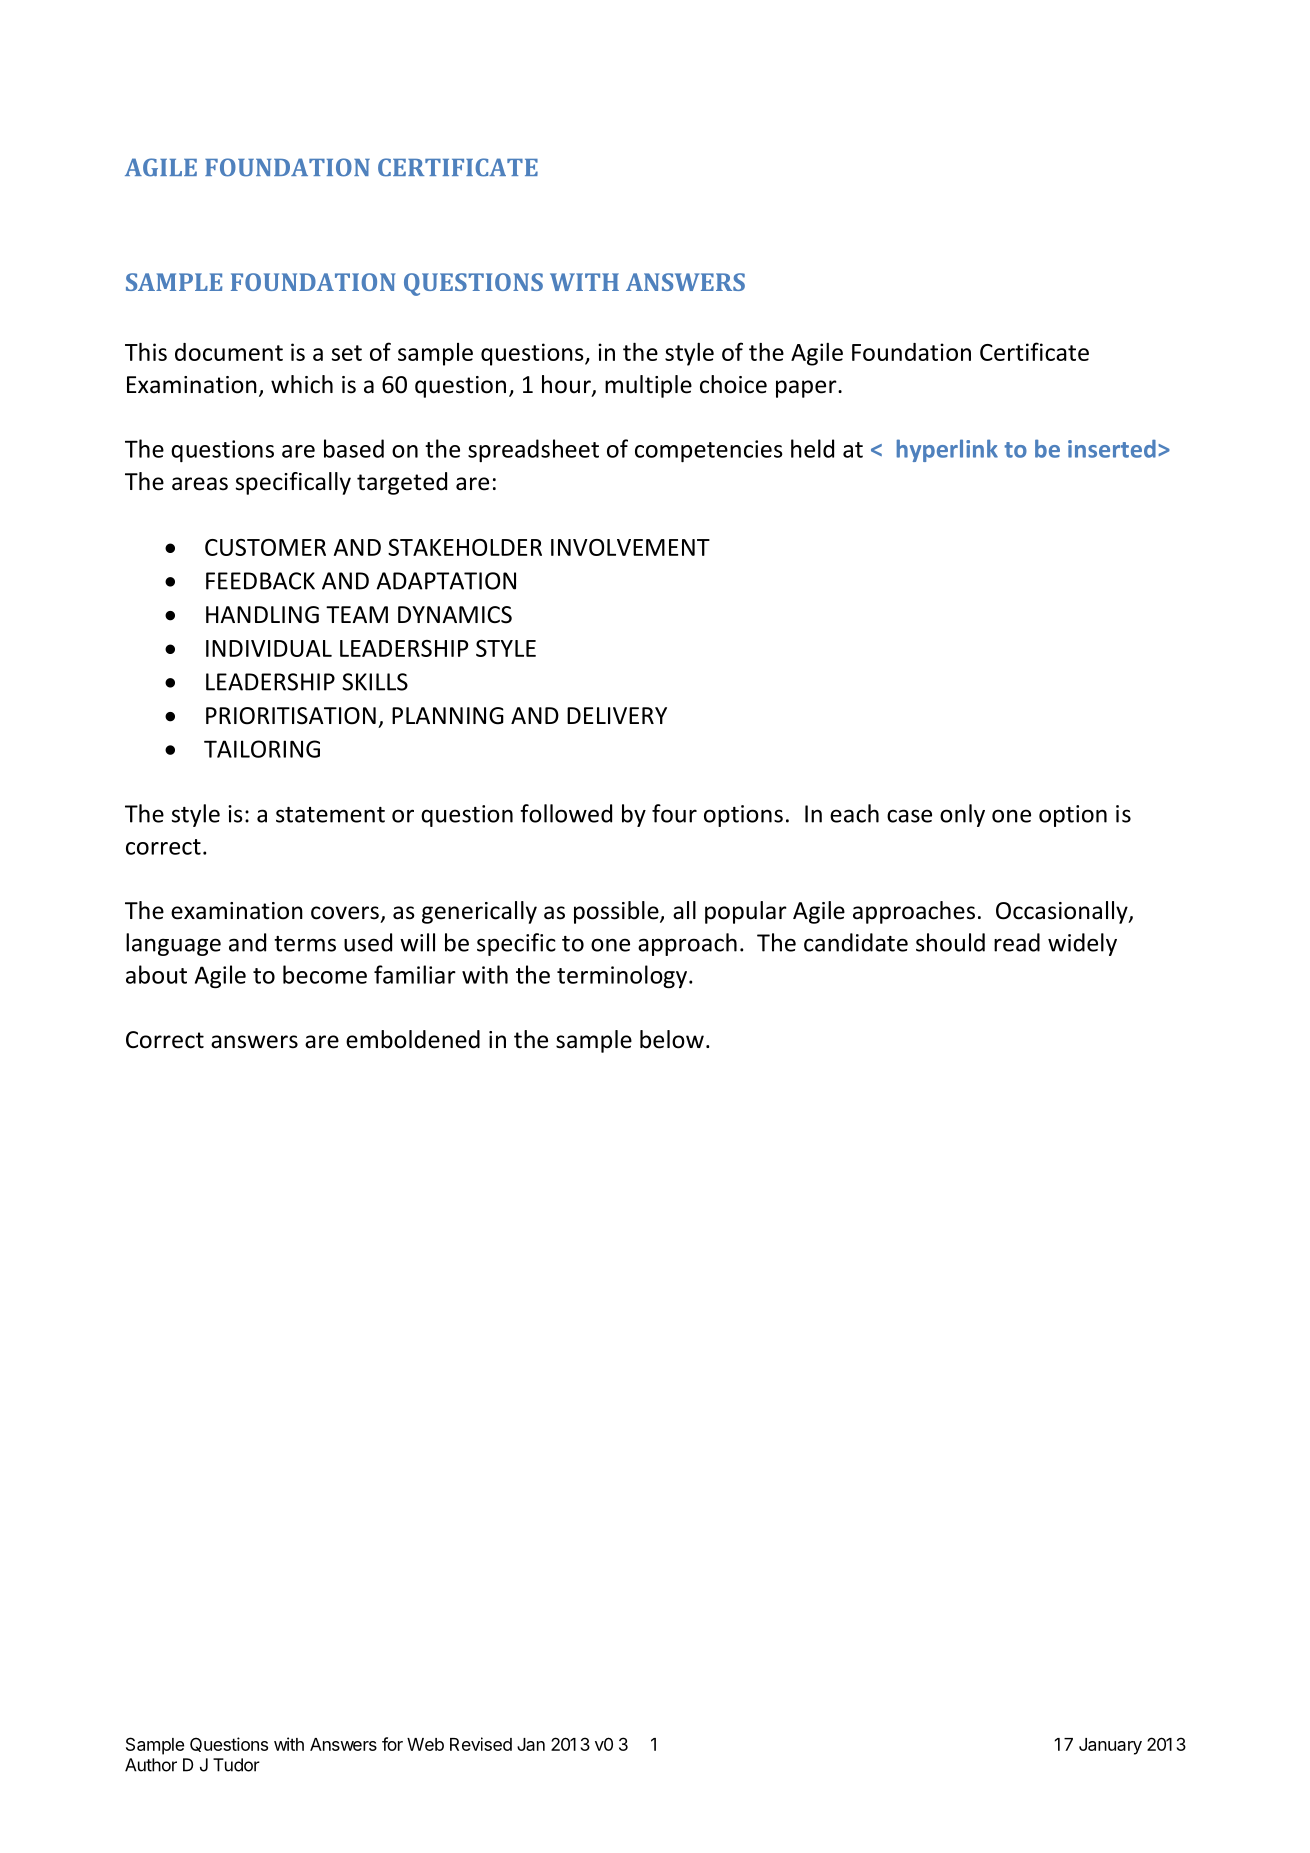  Describe the element at coordinates (481, 1744) in the screenshot. I see `Revised` at that location.
